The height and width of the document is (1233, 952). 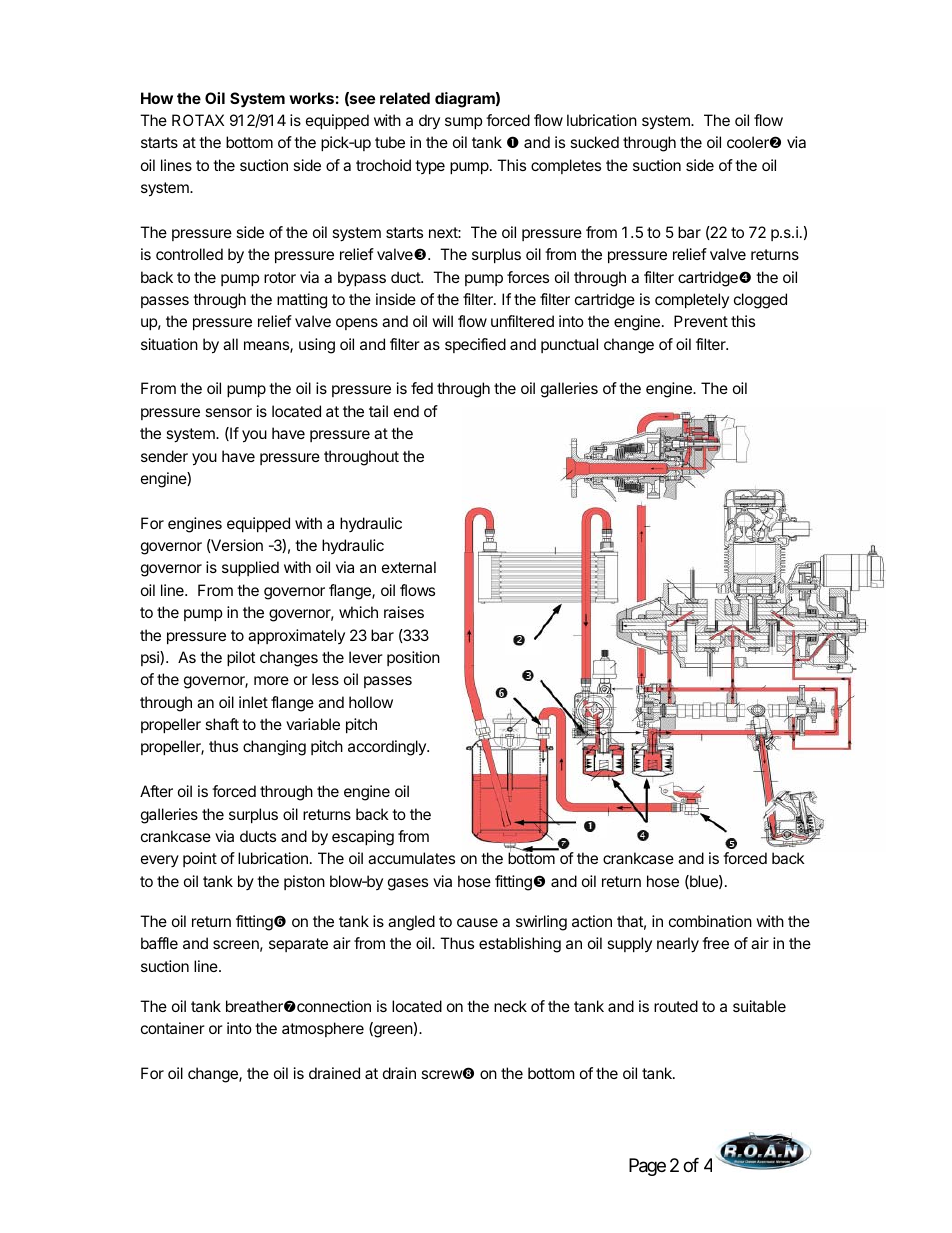 I want to click on sucked, so click(x=594, y=142).
